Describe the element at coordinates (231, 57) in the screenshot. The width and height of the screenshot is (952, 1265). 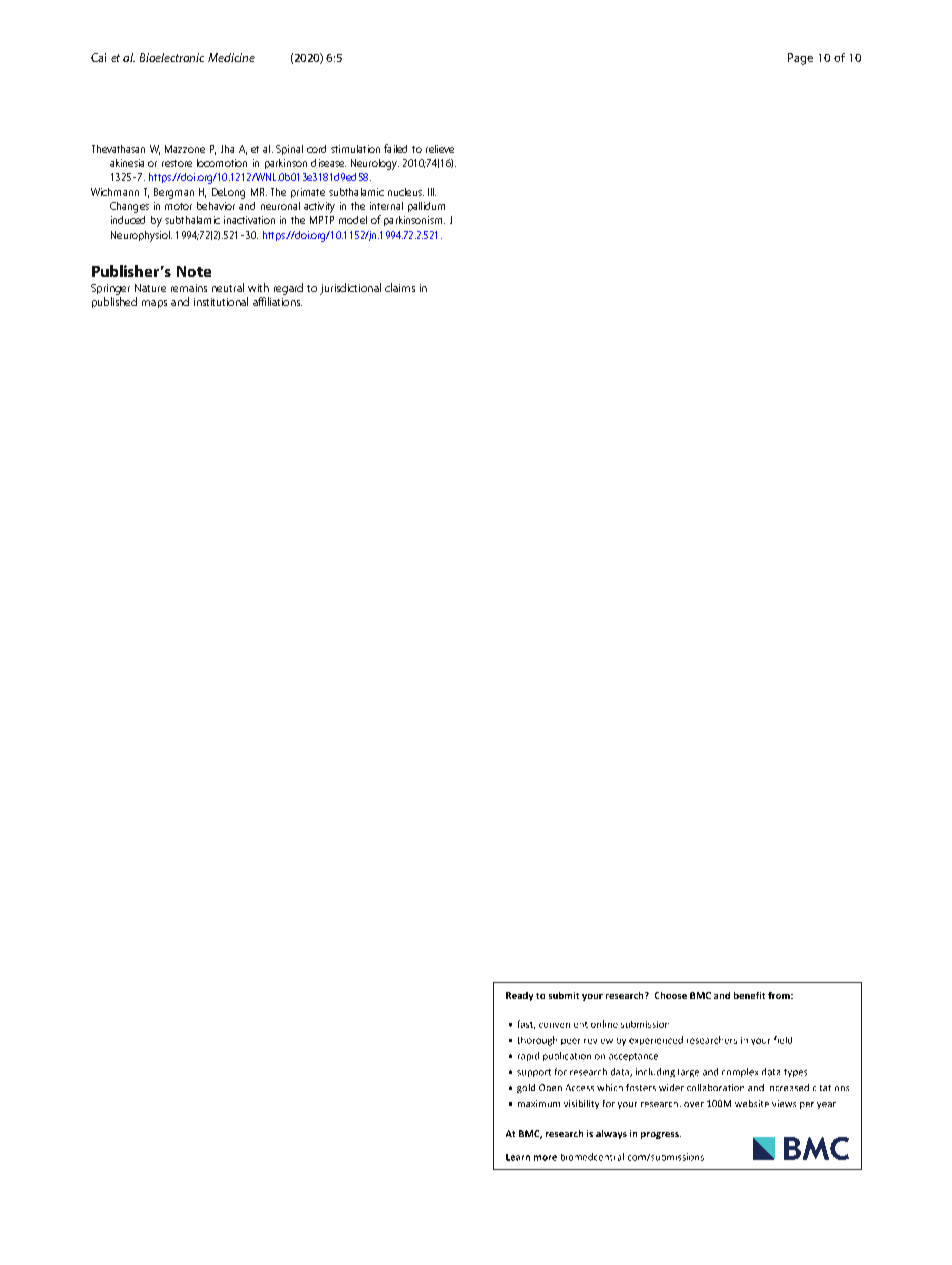
I see `Medicine` at that location.
